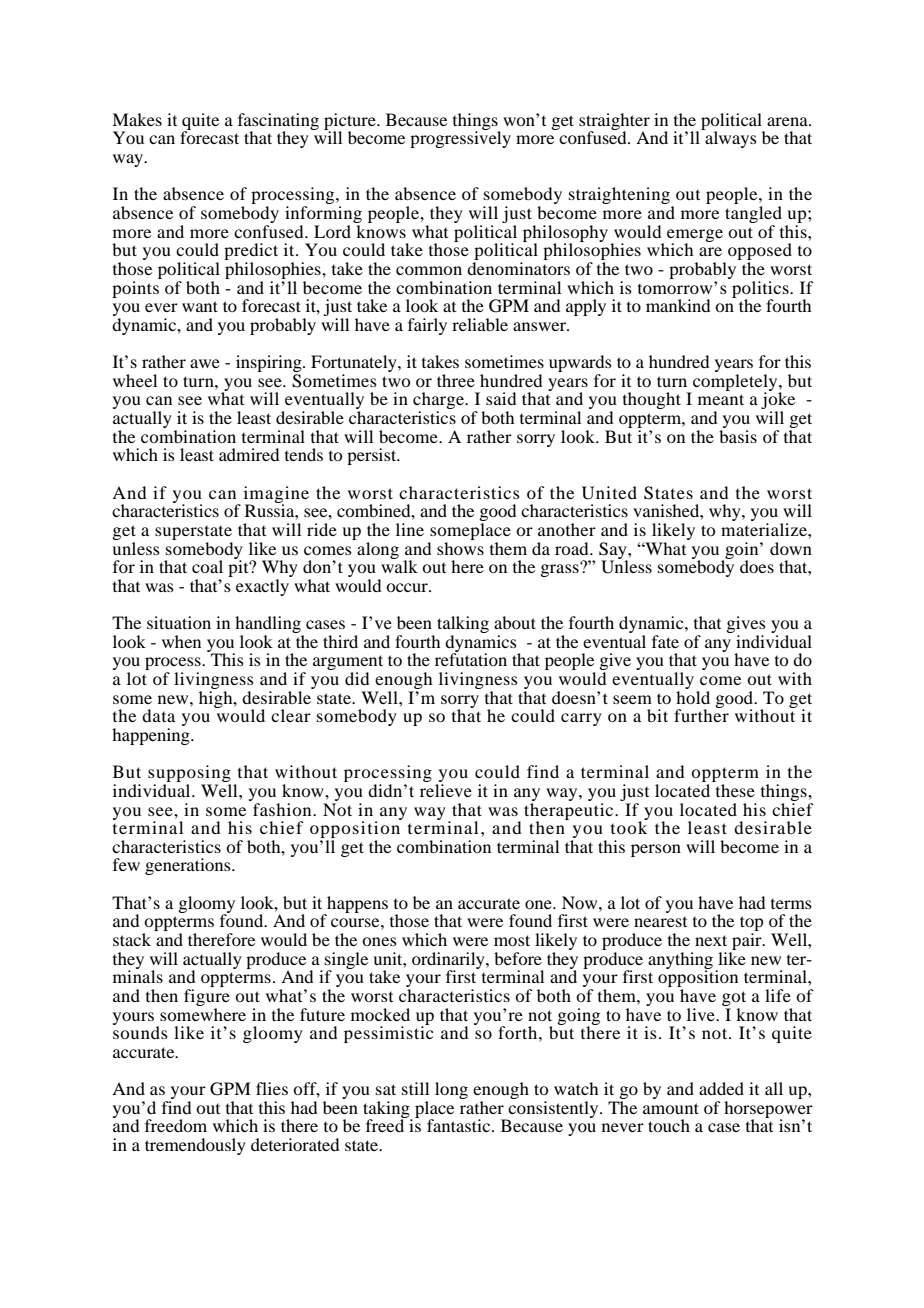 Image resolution: width=924 pixels, height=1308 pixels. Describe the element at coordinates (195, 1146) in the document. I see `tremendously` at that location.
